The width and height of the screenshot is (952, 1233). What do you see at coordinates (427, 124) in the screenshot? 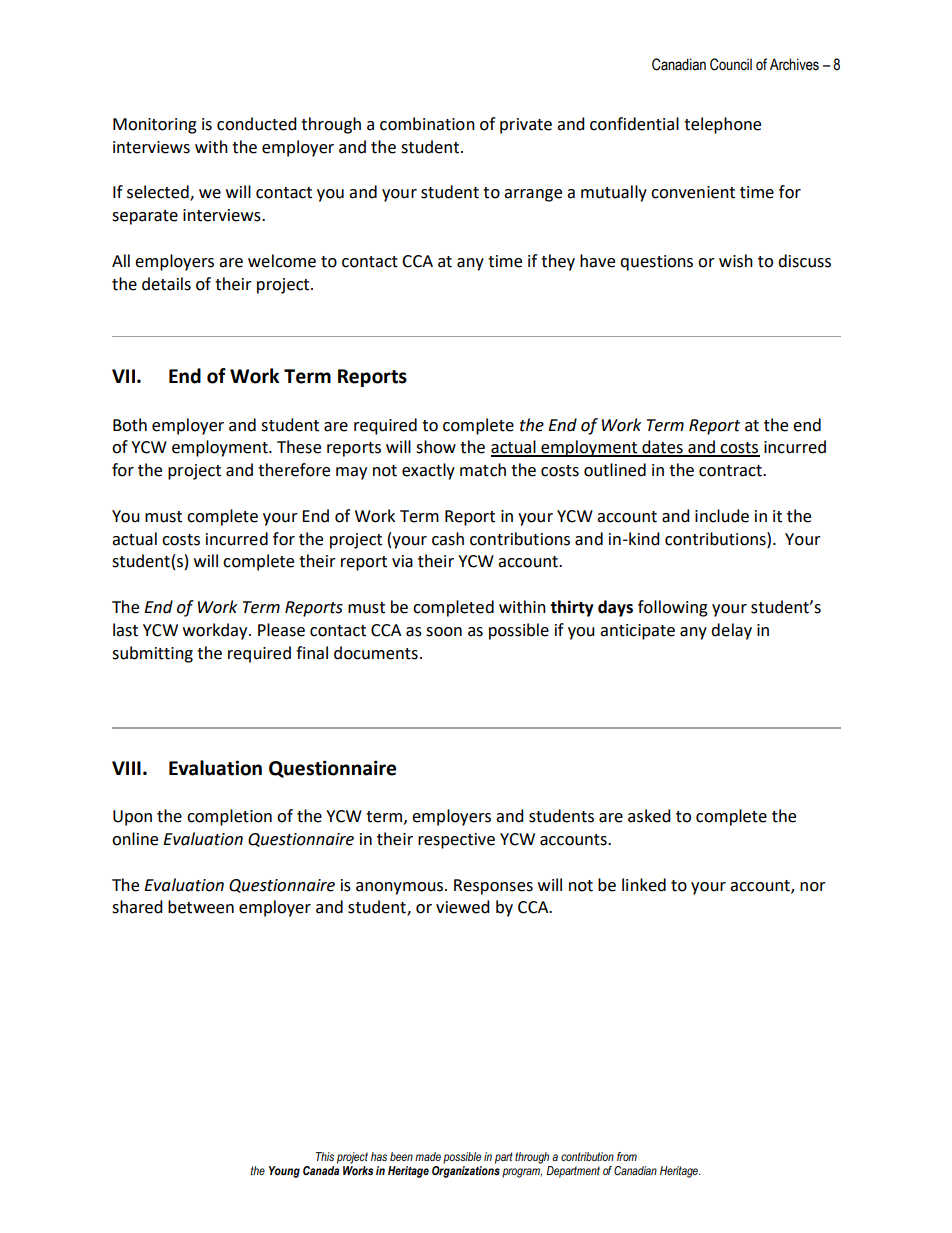
I see `combination` at bounding box center [427, 124].
